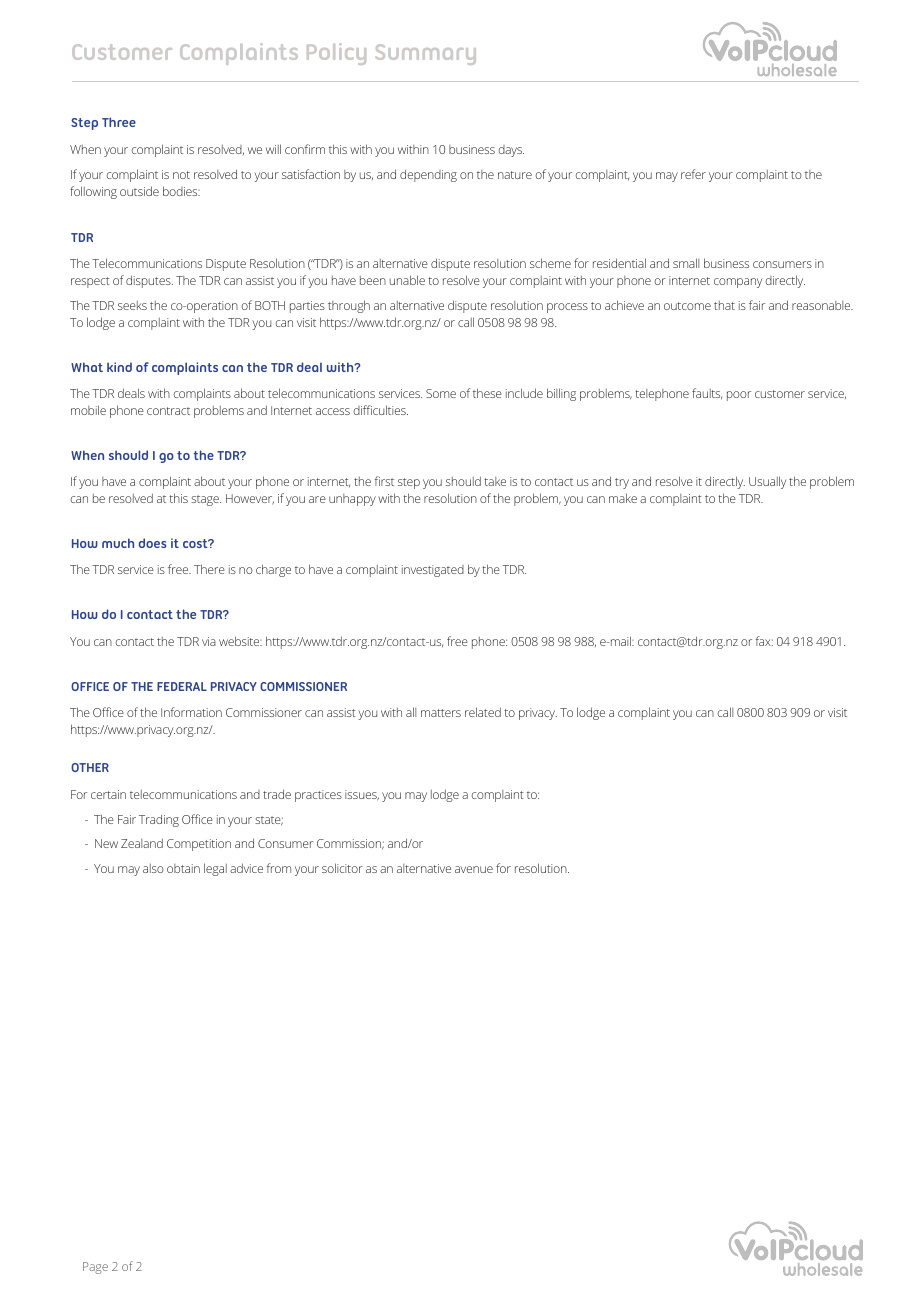 The width and height of the screenshot is (924, 1308). Describe the element at coordinates (95, 1268) in the screenshot. I see `Page` at that location.
